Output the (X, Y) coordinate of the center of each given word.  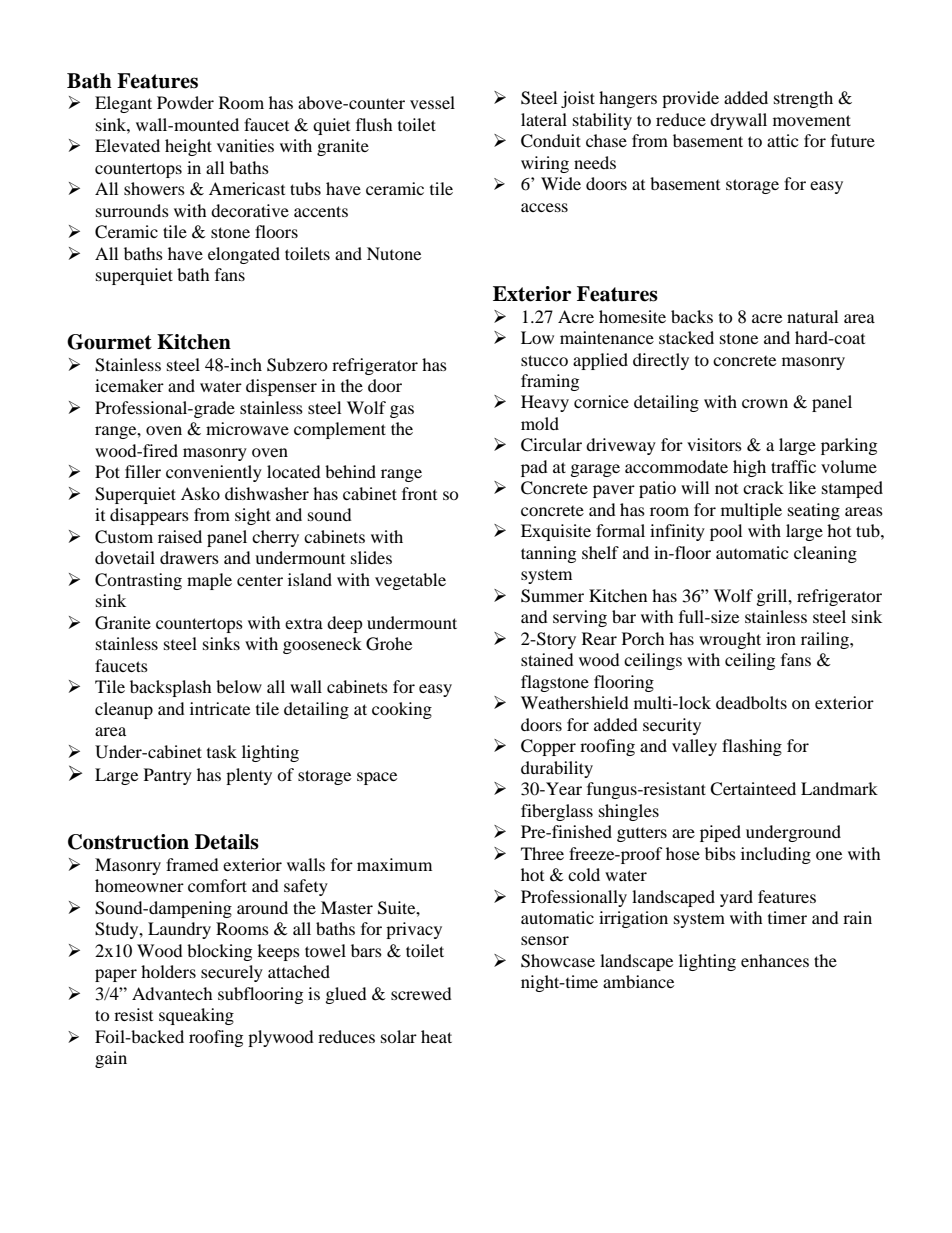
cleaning (825, 554)
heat (436, 1036)
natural (812, 316)
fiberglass (557, 812)
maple (209, 581)
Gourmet (109, 342)
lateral (544, 119)
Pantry (168, 776)
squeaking (196, 1016)
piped (720, 833)
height (188, 147)
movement (812, 120)
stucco (544, 360)
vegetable (410, 581)
